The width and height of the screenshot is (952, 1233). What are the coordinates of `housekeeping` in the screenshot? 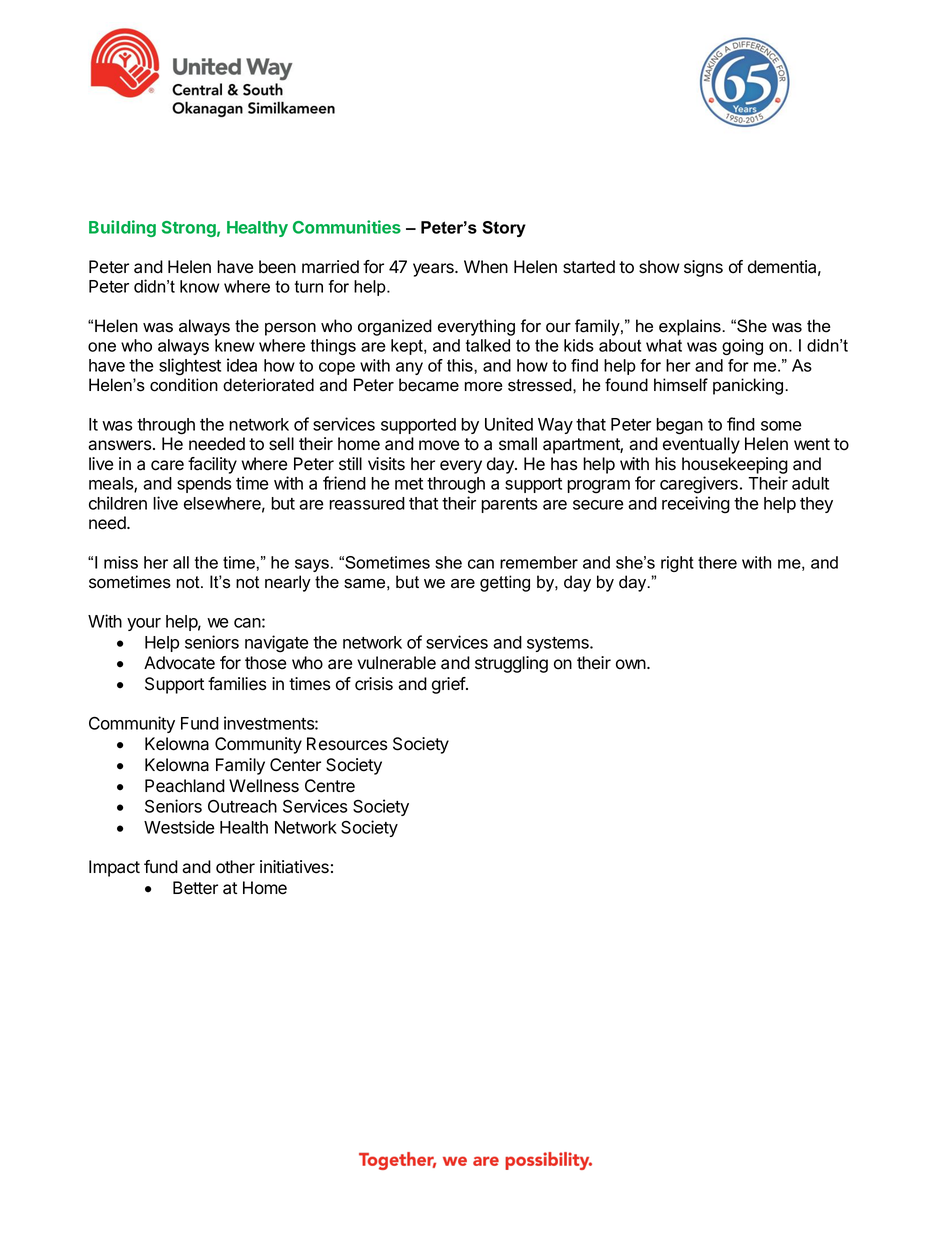 It's located at (735, 465).
